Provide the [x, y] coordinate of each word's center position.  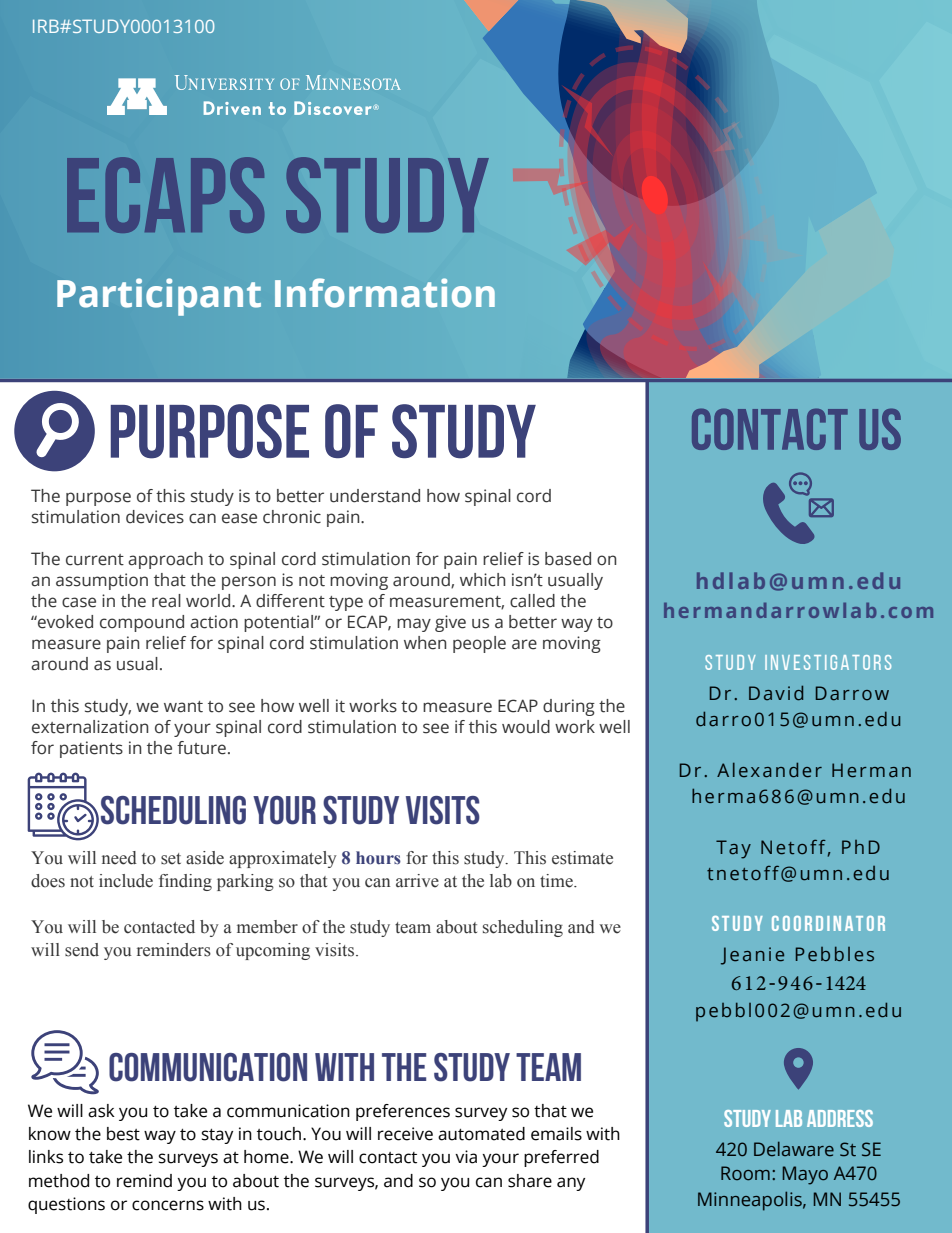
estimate [582, 858]
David [776, 693]
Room [745, 1173]
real [166, 601]
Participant [159, 297]
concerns [168, 1205]
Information [385, 293]
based [568, 559]
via [466, 1157]
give [450, 623]
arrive [417, 881]
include [126, 881]
